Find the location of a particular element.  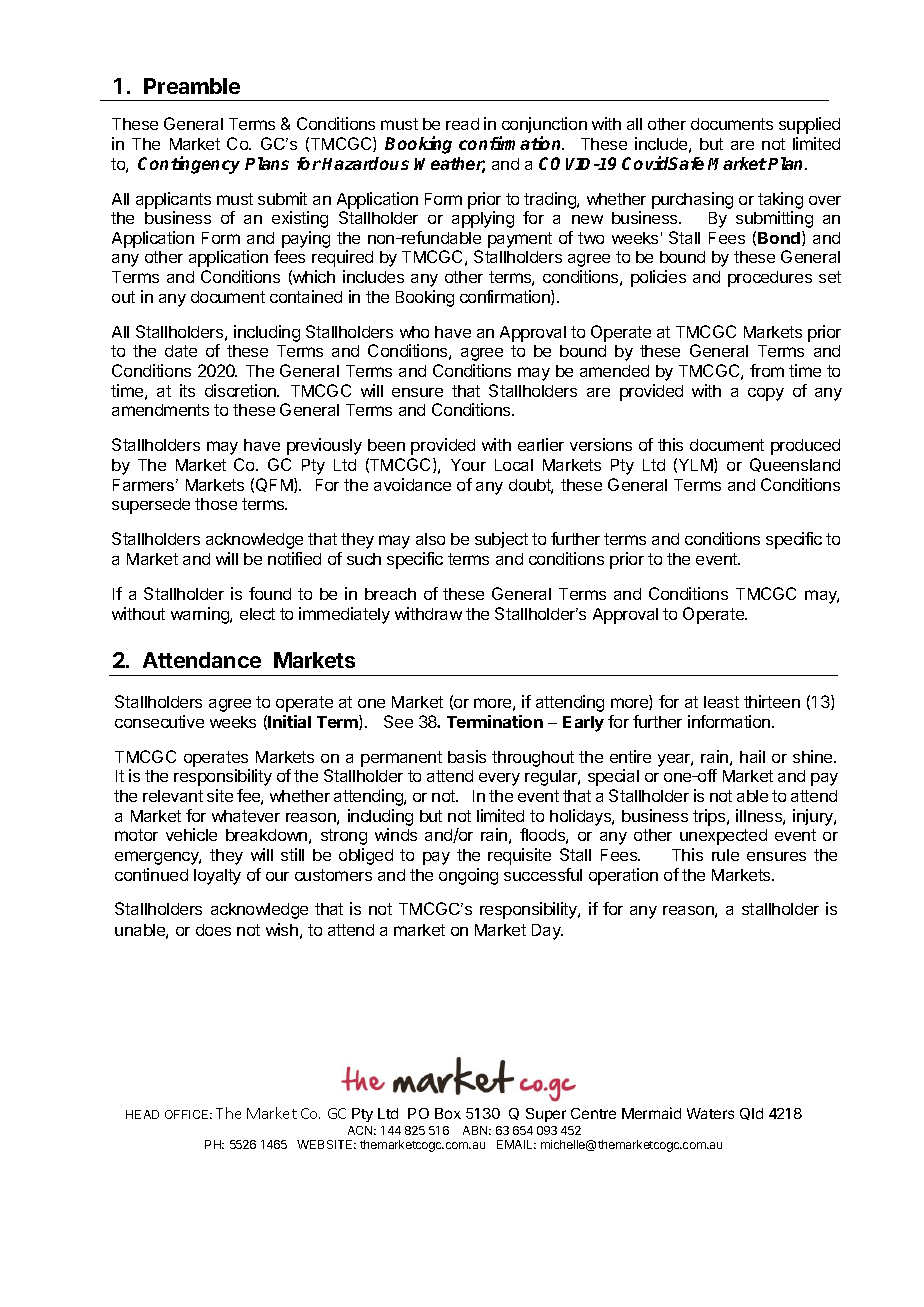

Qld is located at coordinates (751, 1114).
